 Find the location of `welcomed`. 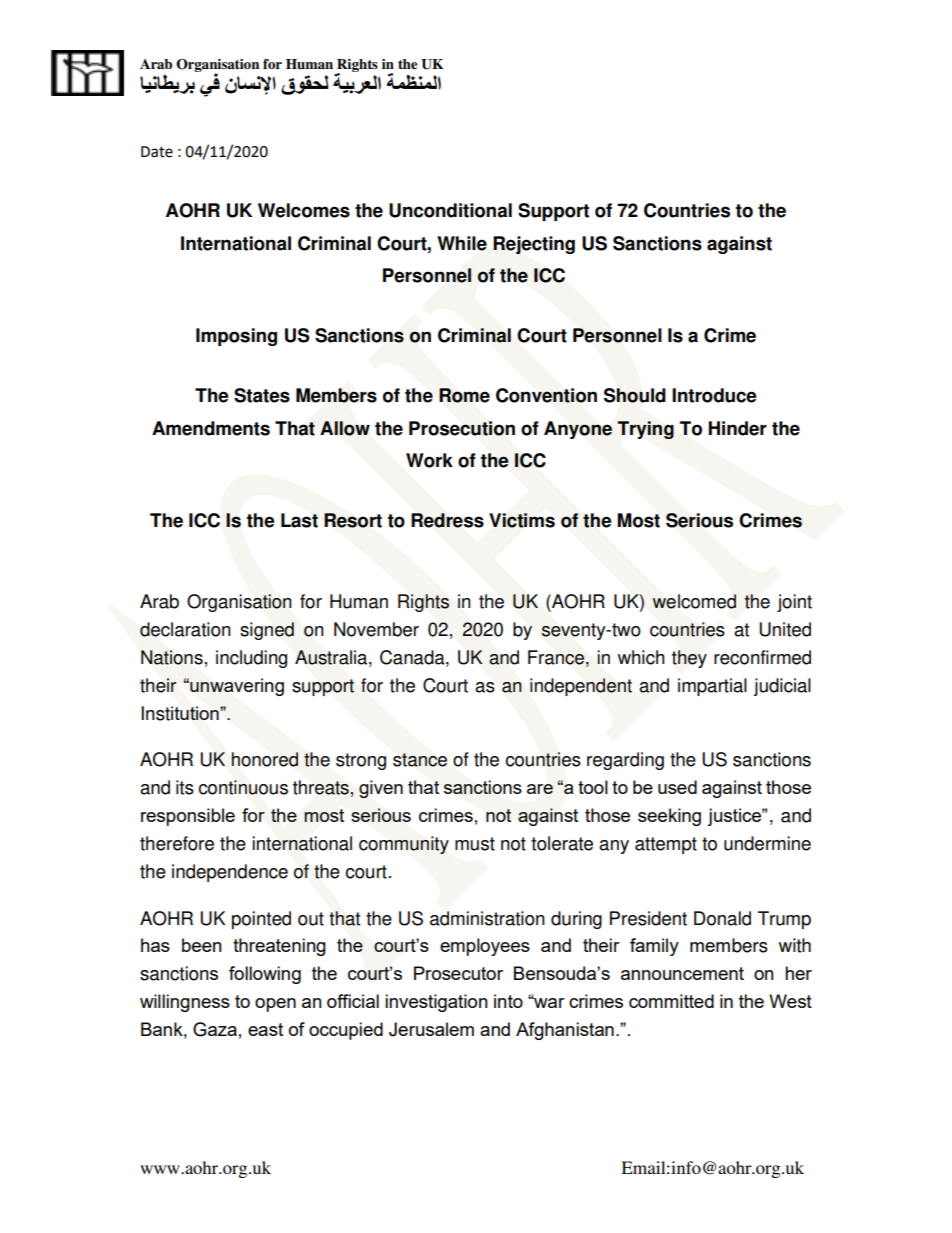

welcomed is located at coordinates (694, 601).
